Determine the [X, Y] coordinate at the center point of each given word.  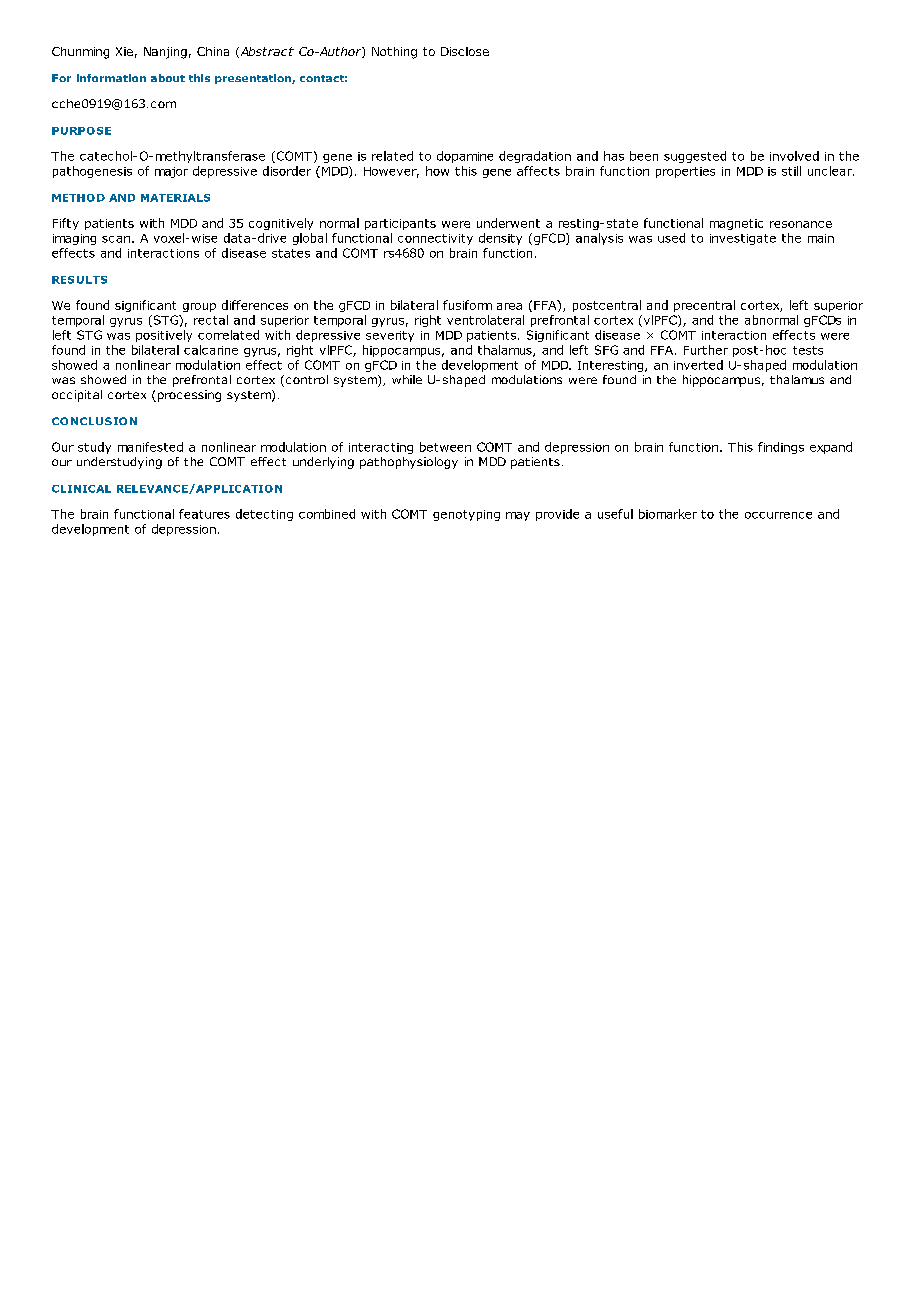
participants [400, 224]
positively [164, 336]
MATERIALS [175, 198]
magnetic [736, 224]
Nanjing [165, 53]
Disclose [465, 51]
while [407, 379]
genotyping [466, 515]
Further [706, 350]
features [204, 514]
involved [794, 156]
